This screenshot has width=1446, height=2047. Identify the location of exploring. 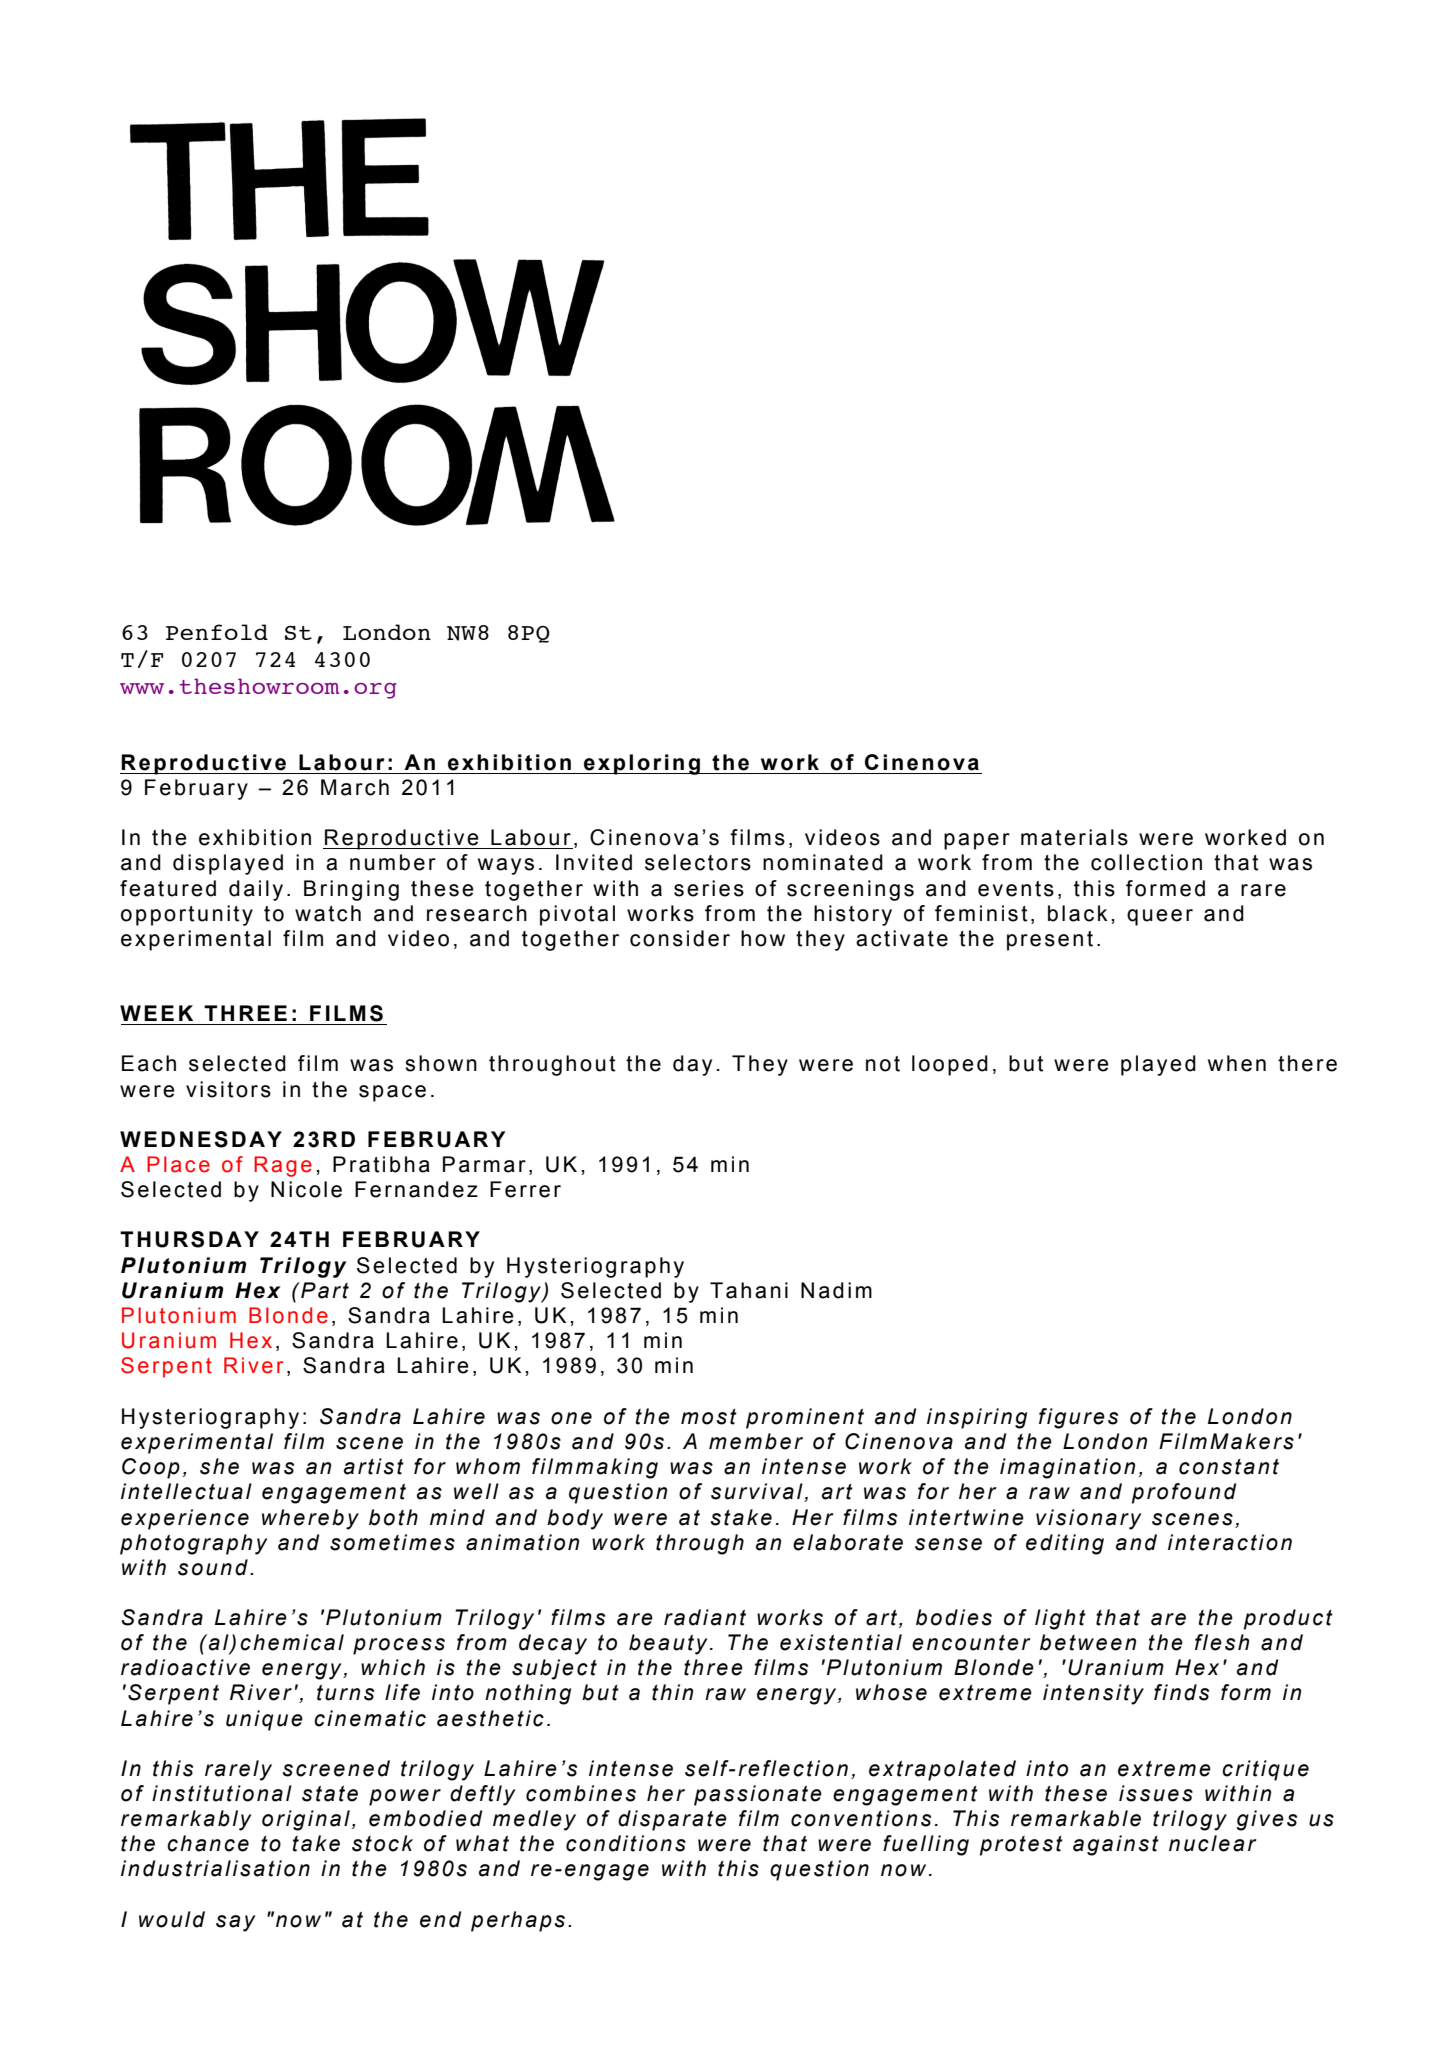
(642, 764).
